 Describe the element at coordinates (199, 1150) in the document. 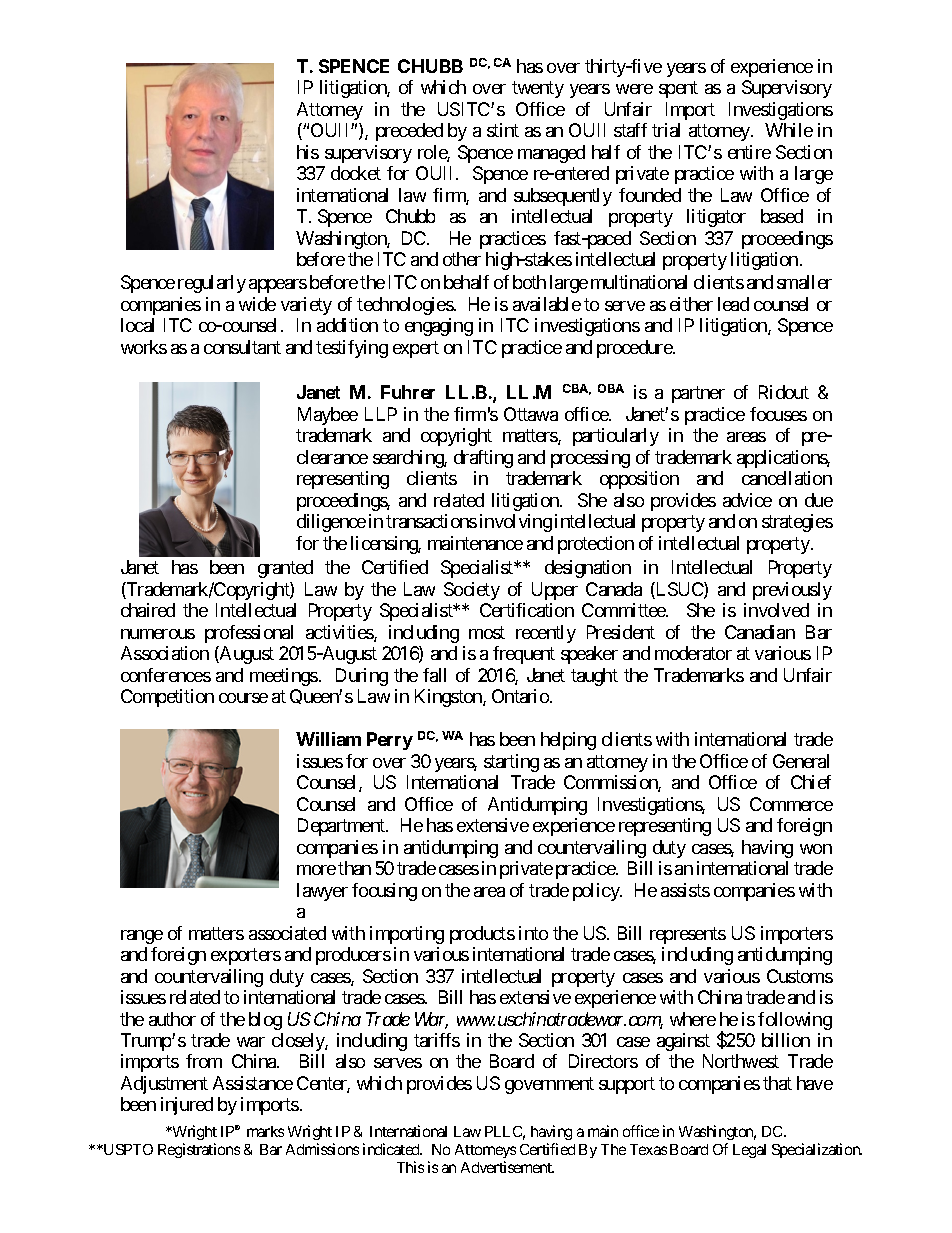

I see `Registrations` at that location.
